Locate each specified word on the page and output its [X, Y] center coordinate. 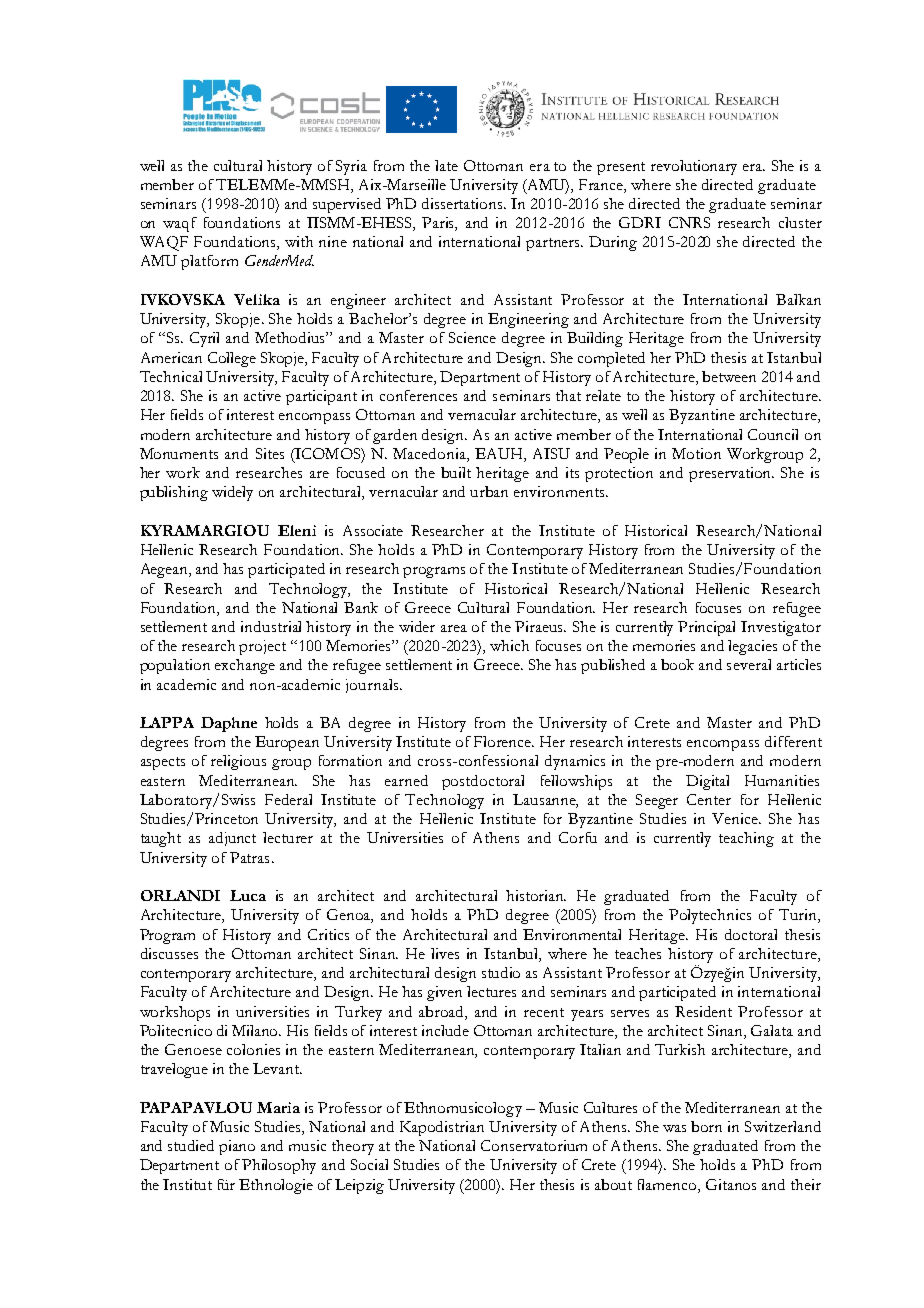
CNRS [689, 222]
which [509, 645]
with [299, 241]
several [749, 664]
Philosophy [279, 1166]
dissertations [463, 203]
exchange [245, 666]
